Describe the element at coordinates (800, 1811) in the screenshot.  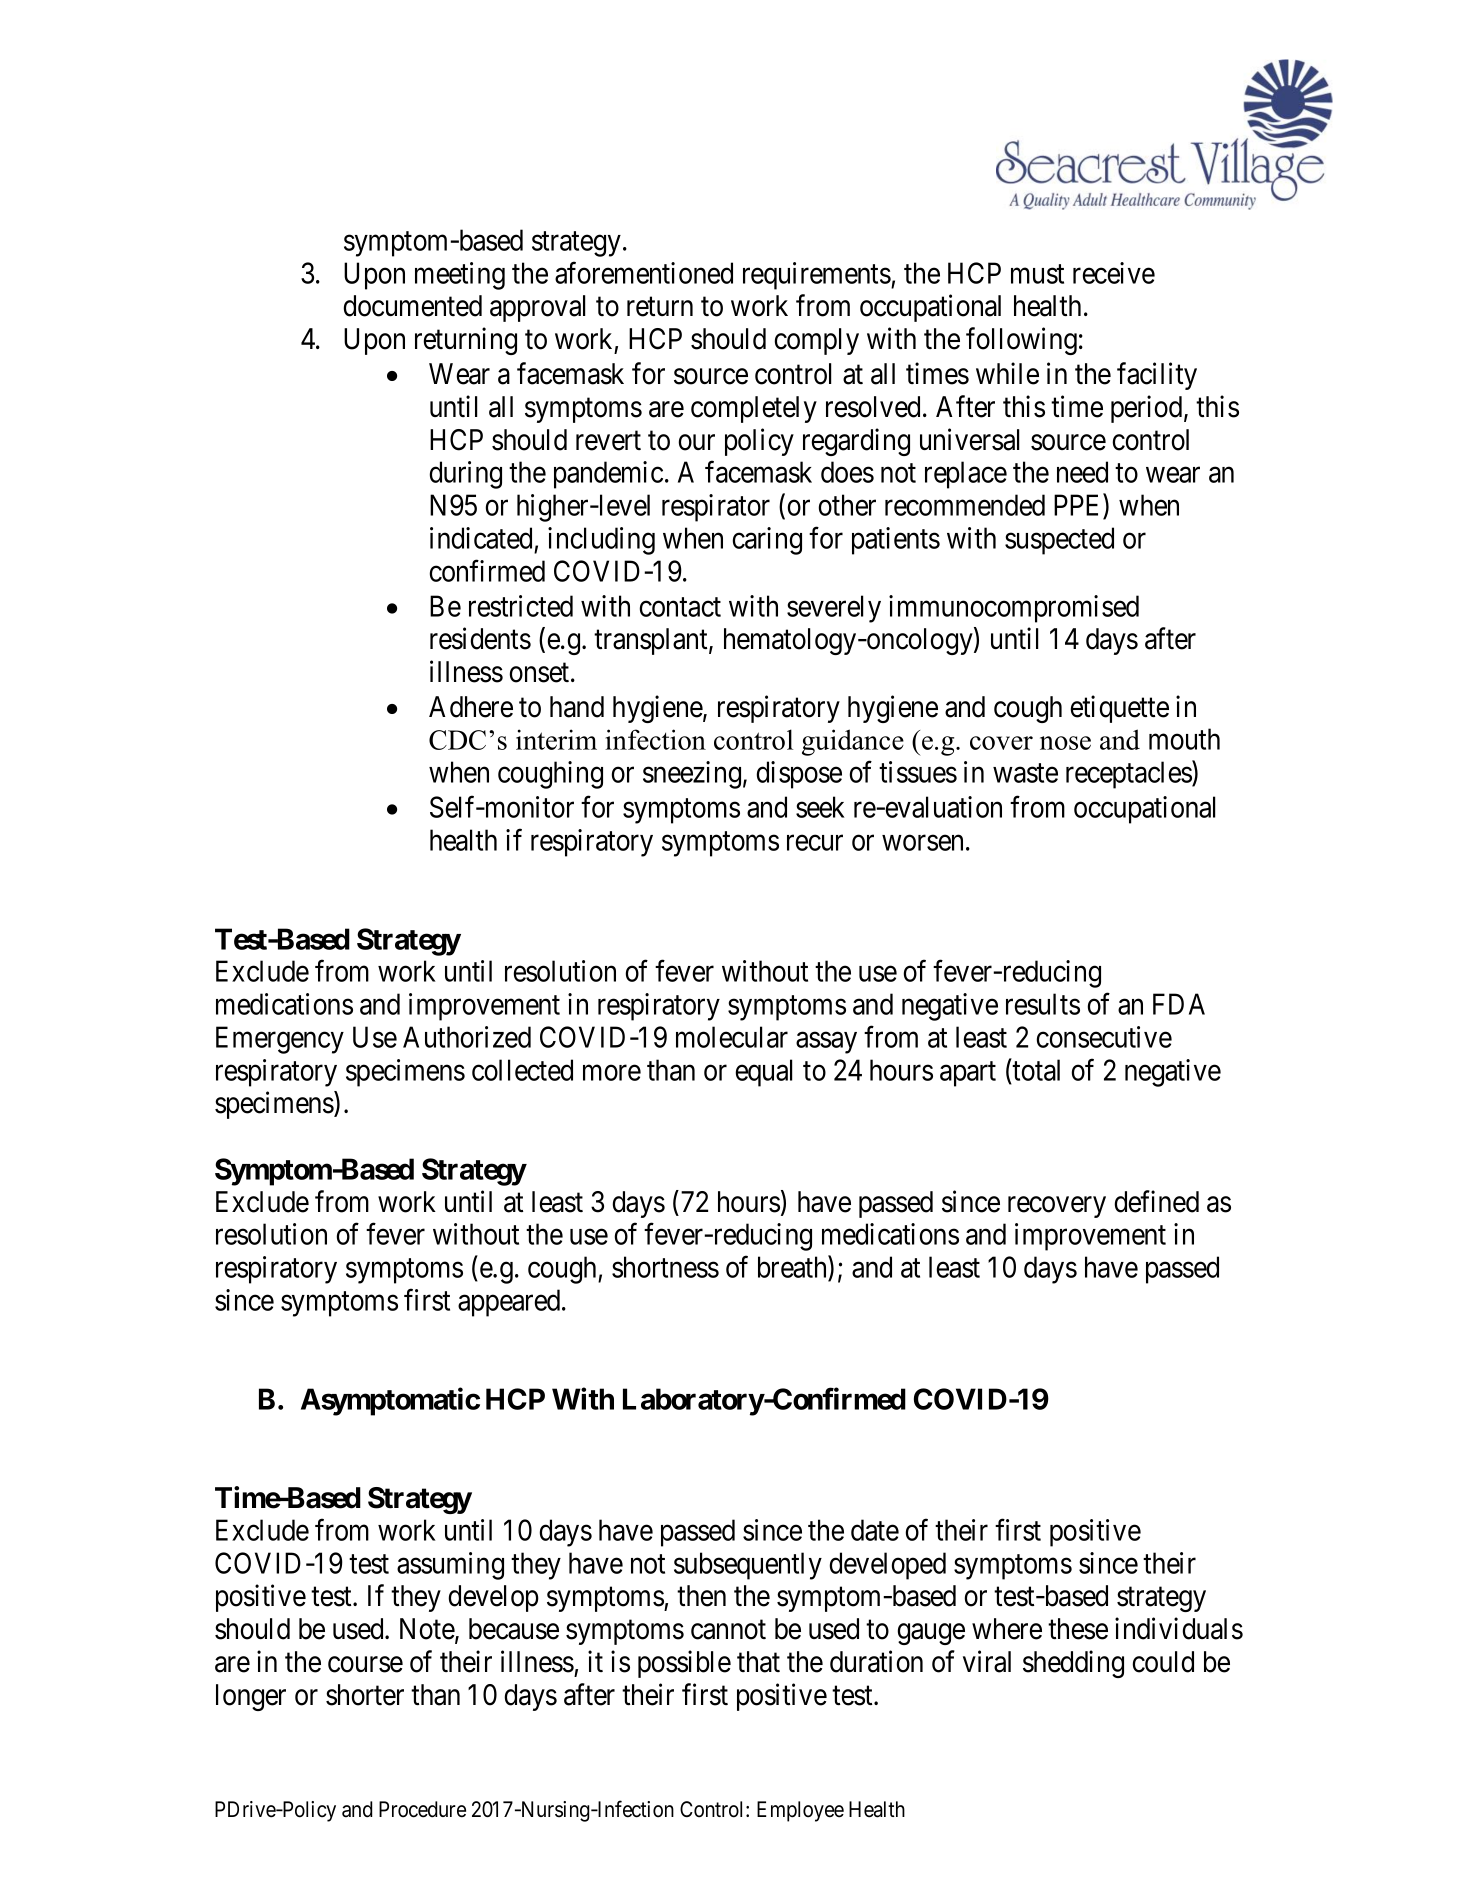
I see `Employee` at that location.
